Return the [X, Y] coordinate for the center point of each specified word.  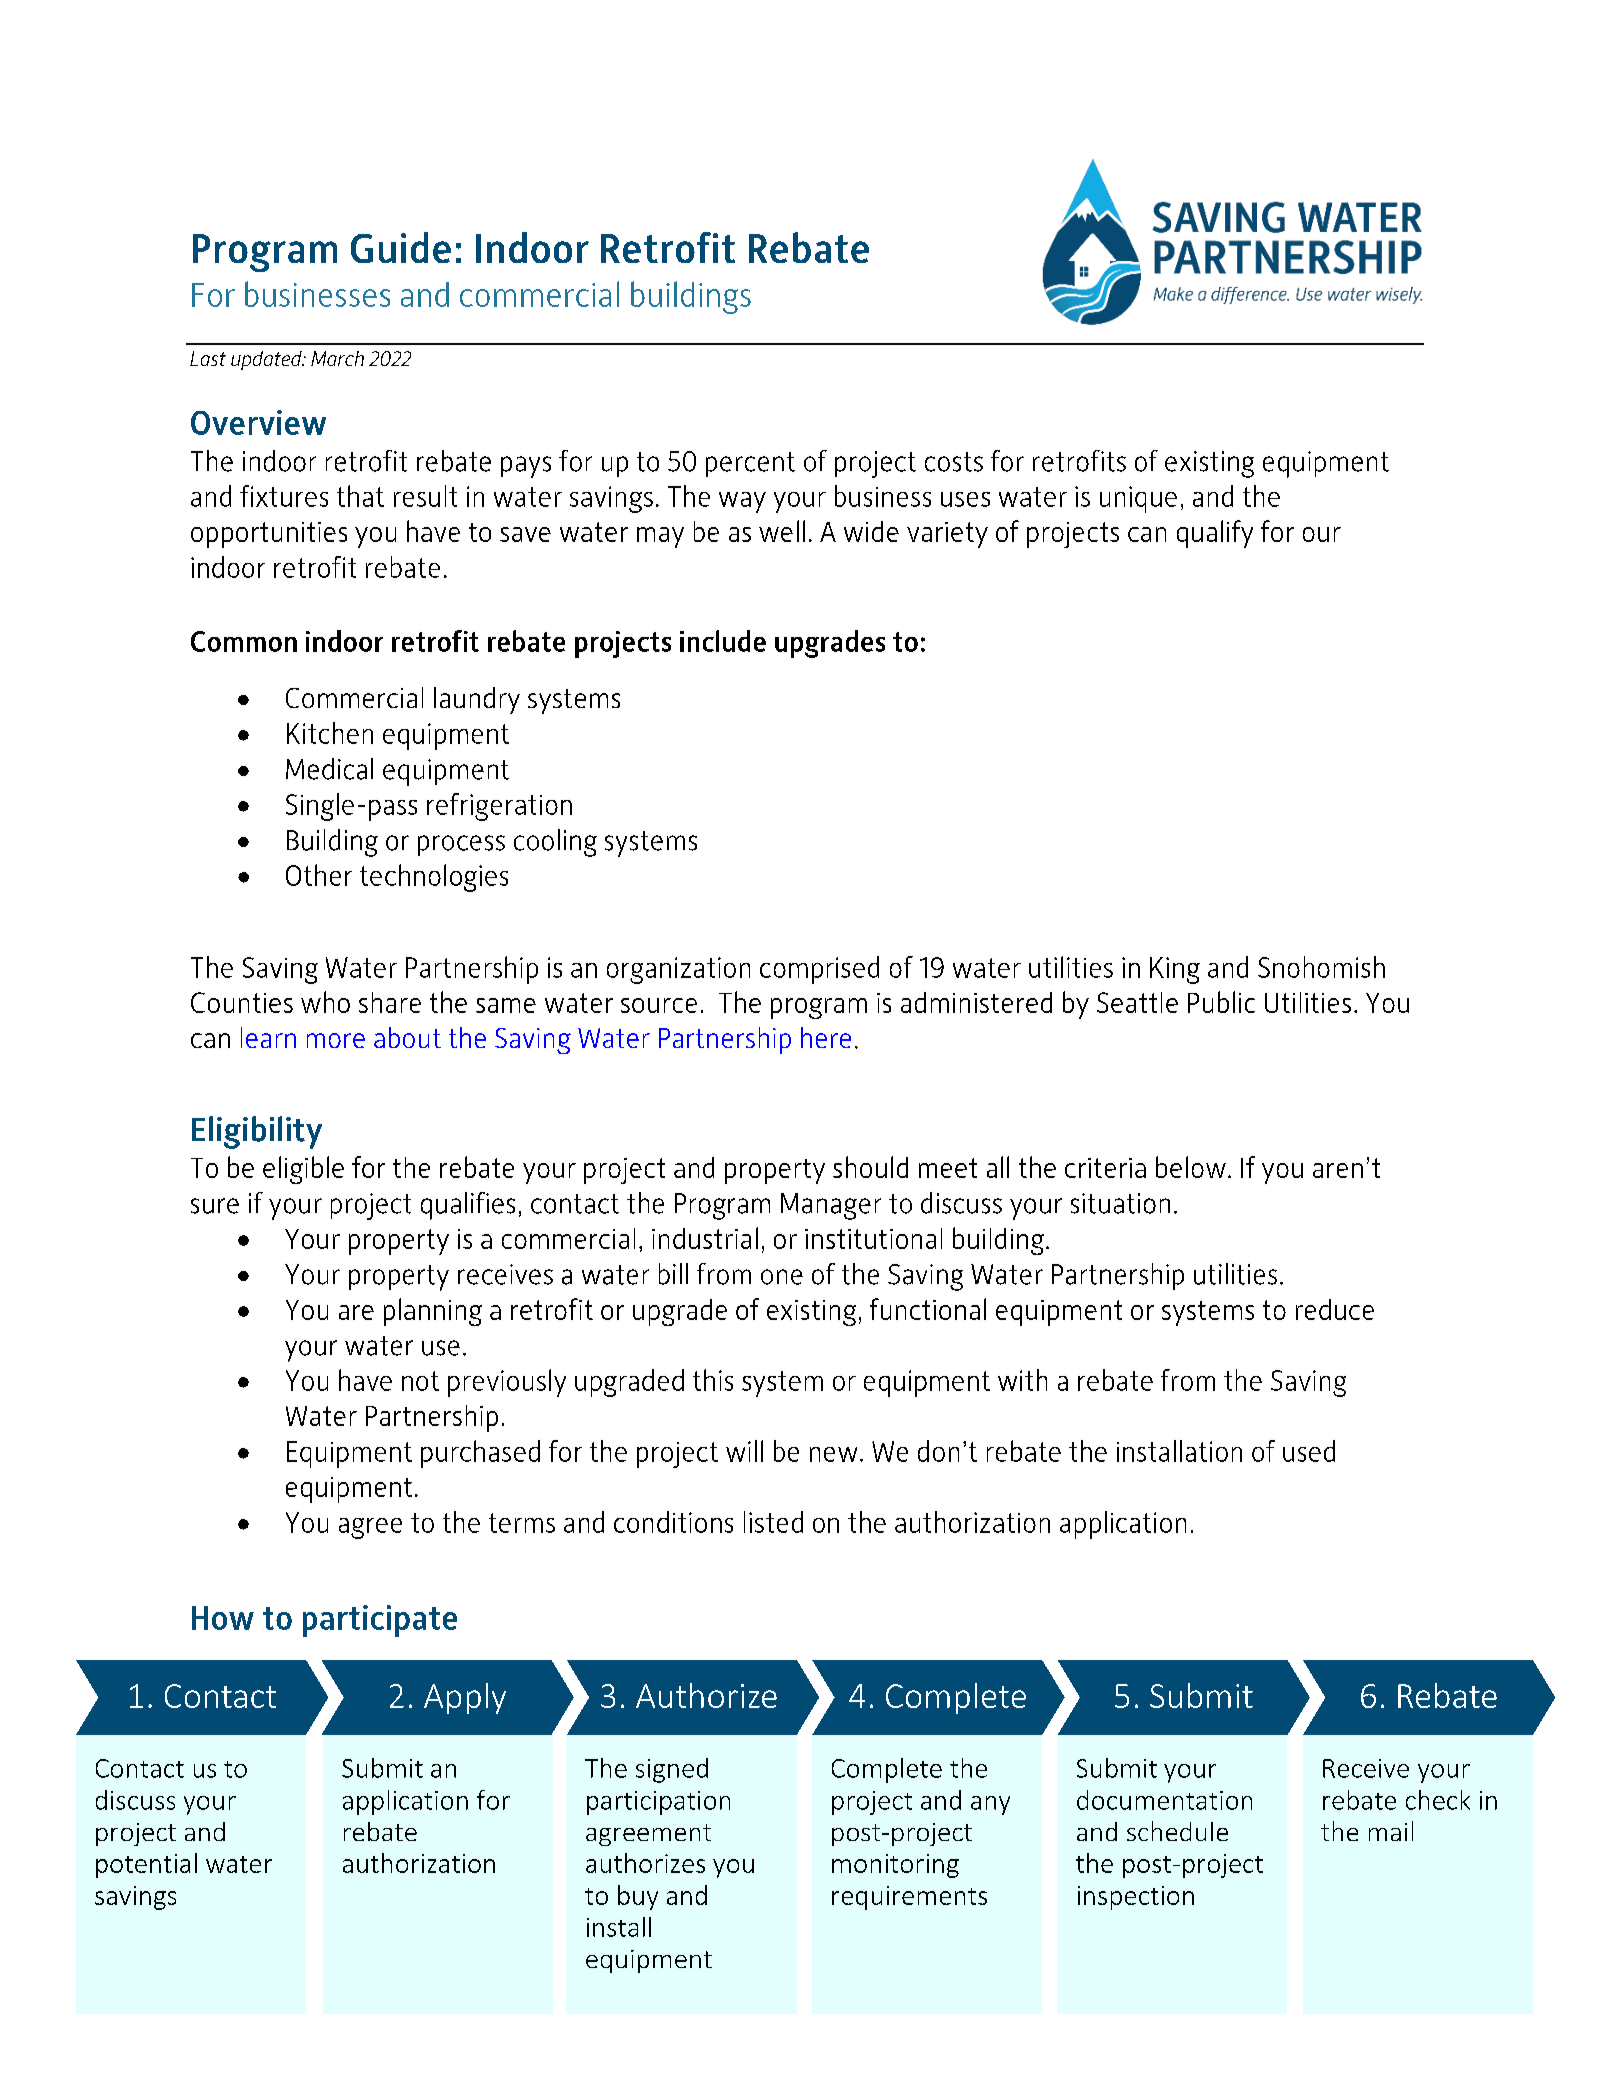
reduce [1335, 1309]
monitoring [895, 1866]
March [337, 358]
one [782, 1277]
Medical [329, 769]
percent [750, 464]
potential [146, 1865]
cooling [555, 843]
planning [433, 1312]
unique [1138, 499]
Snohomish [1321, 967]
